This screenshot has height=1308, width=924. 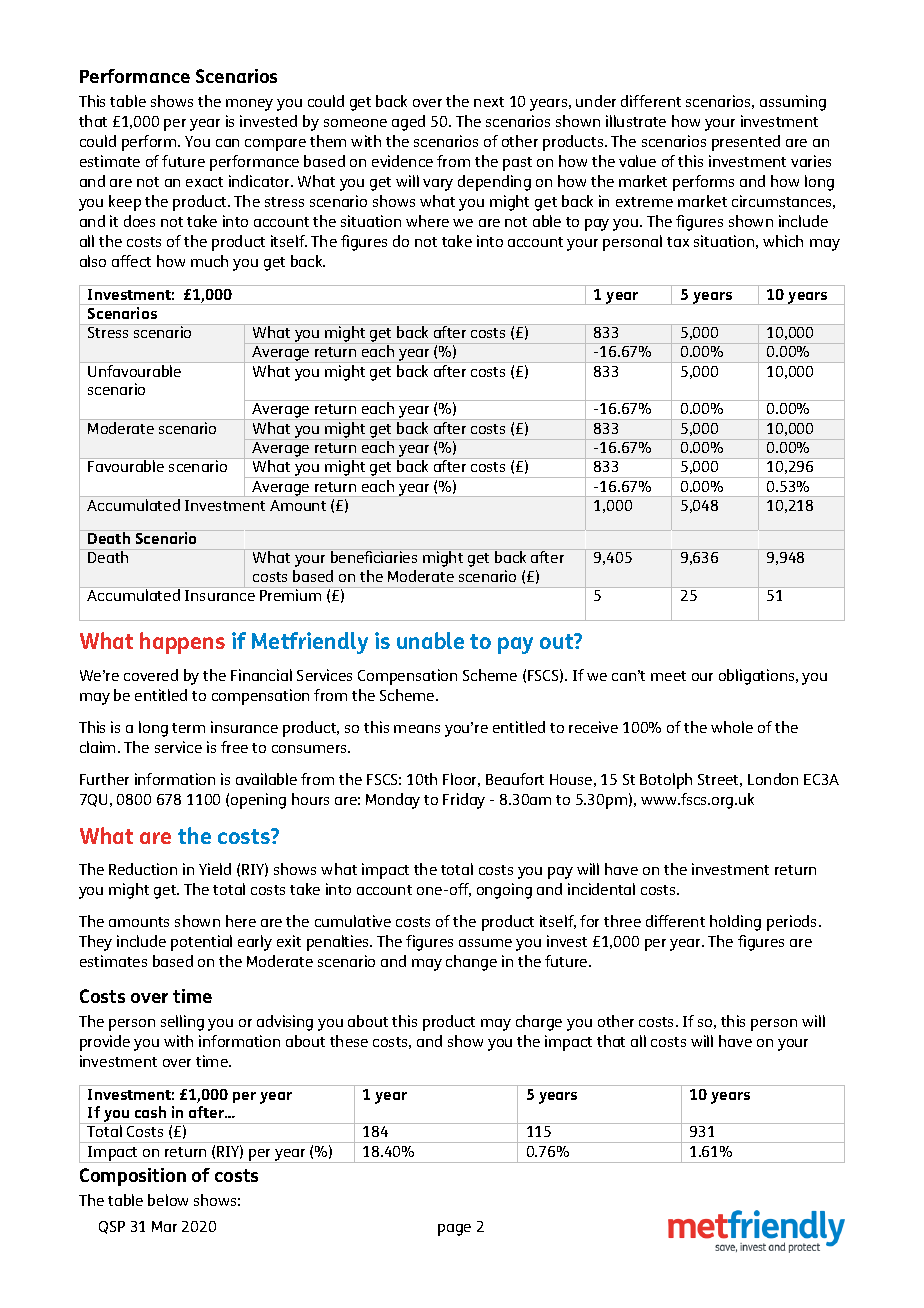 I want to click on holding, so click(x=735, y=923).
